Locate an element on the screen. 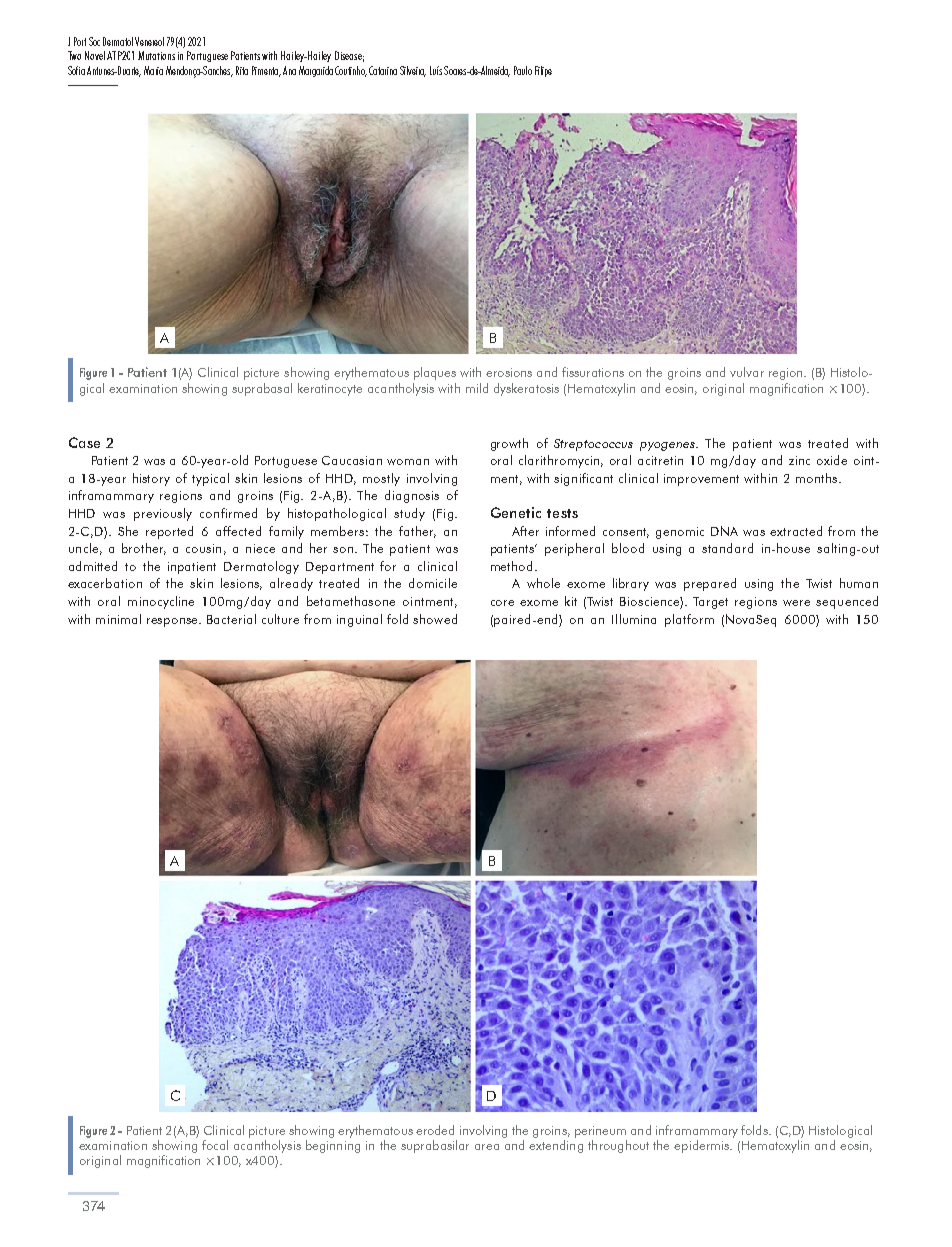  were is located at coordinates (796, 603).
